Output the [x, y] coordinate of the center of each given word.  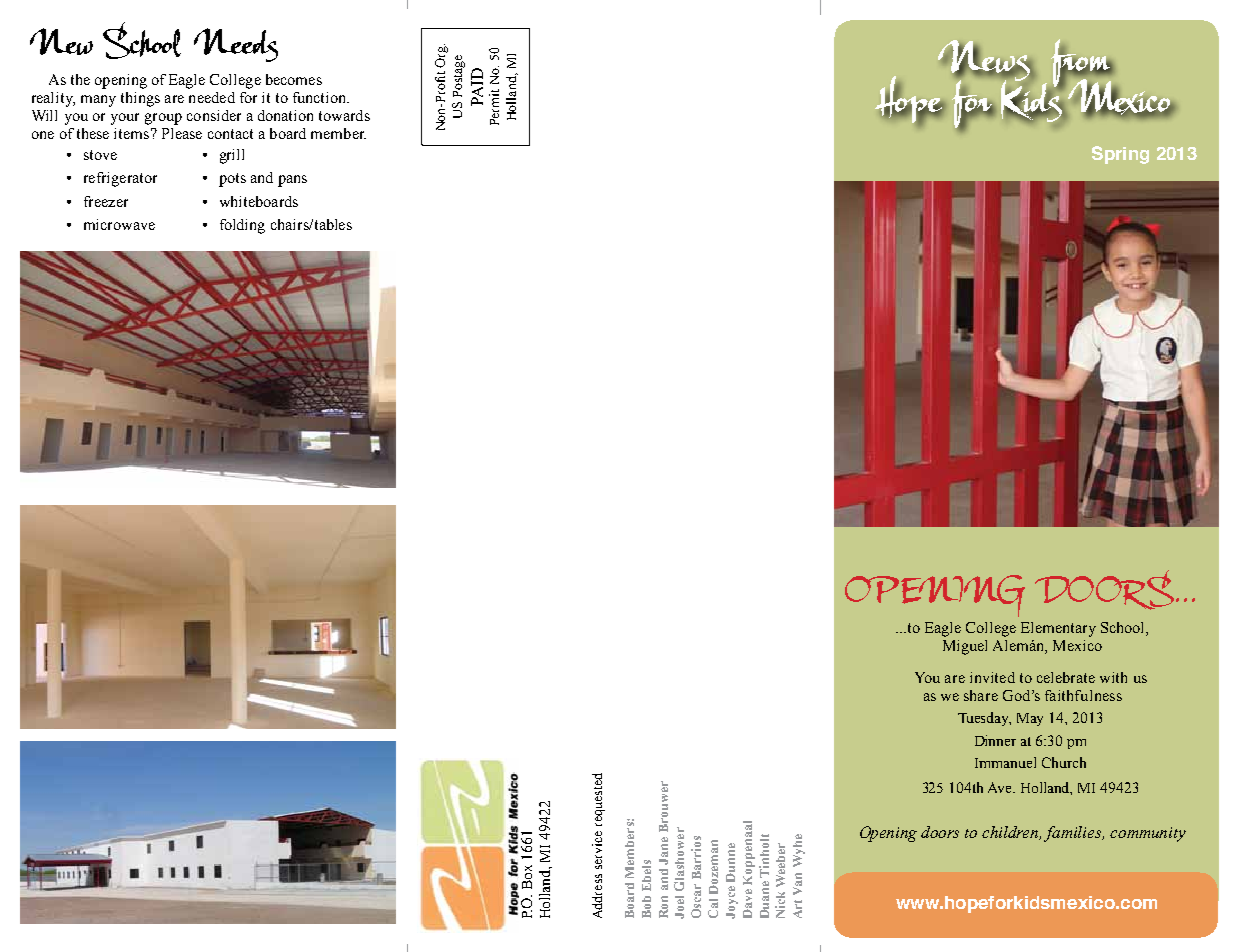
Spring [1120, 155]
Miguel [965, 647]
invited [992, 677]
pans [292, 181]
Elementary [1058, 629]
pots [232, 180]
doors [940, 832]
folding [242, 226]
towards [344, 115]
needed [212, 97]
